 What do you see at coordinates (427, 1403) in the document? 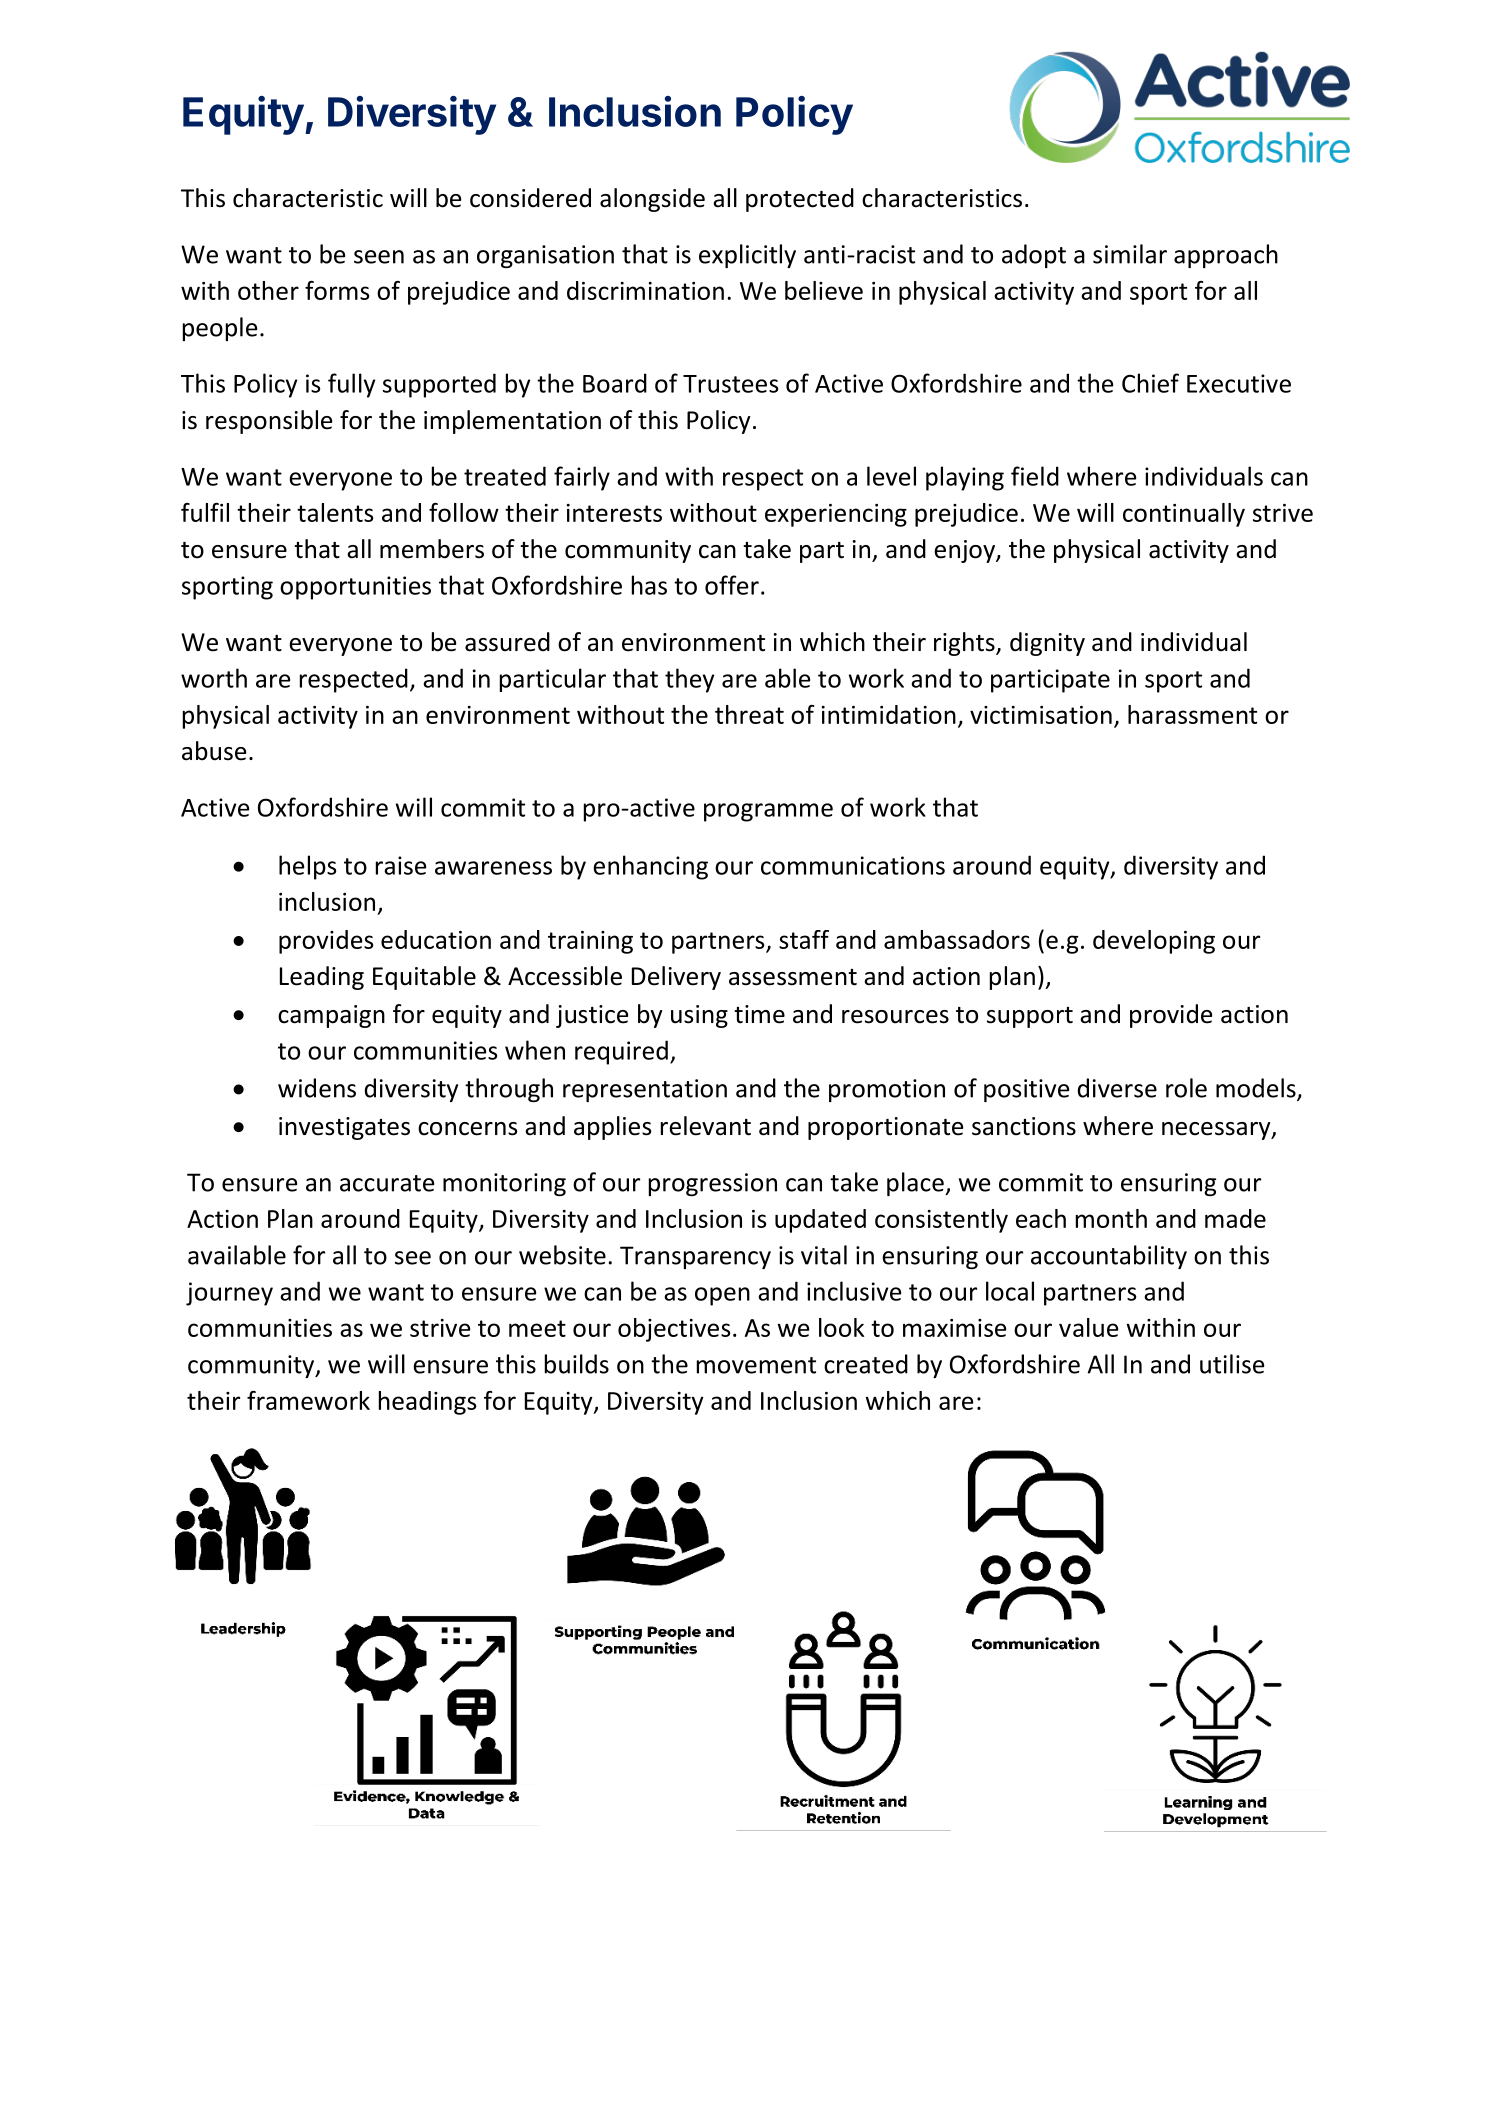
I see `headings` at bounding box center [427, 1403].
